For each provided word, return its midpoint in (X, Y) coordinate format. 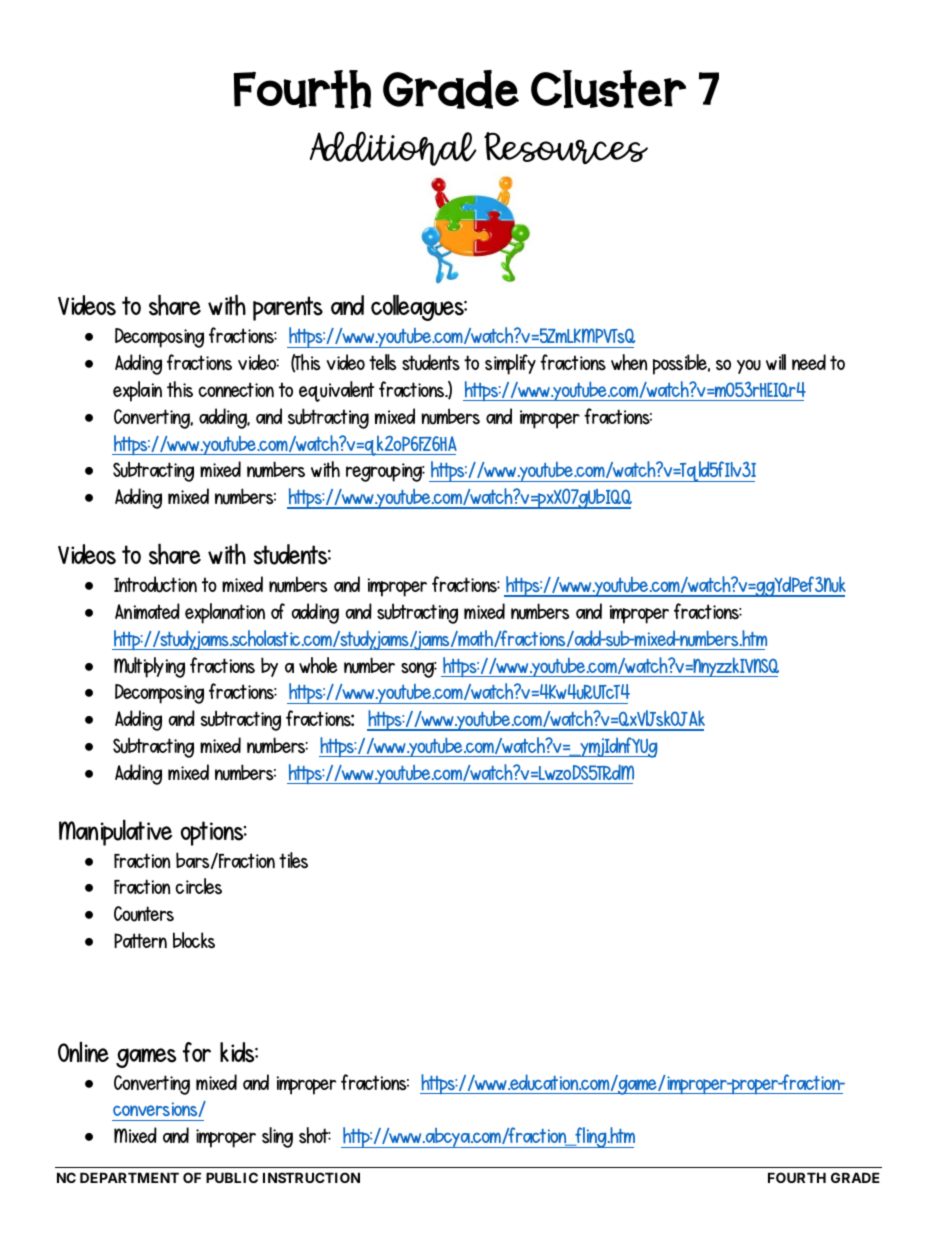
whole (318, 665)
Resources (566, 148)
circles (198, 886)
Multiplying (149, 667)
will (776, 362)
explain (137, 391)
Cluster (608, 89)
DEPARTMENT (129, 1177)
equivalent (336, 391)
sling (277, 1137)
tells (383, 362)
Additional (393, 148)
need (809, 362)
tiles (293, 860)
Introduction (155, 584)
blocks (194, 940)
